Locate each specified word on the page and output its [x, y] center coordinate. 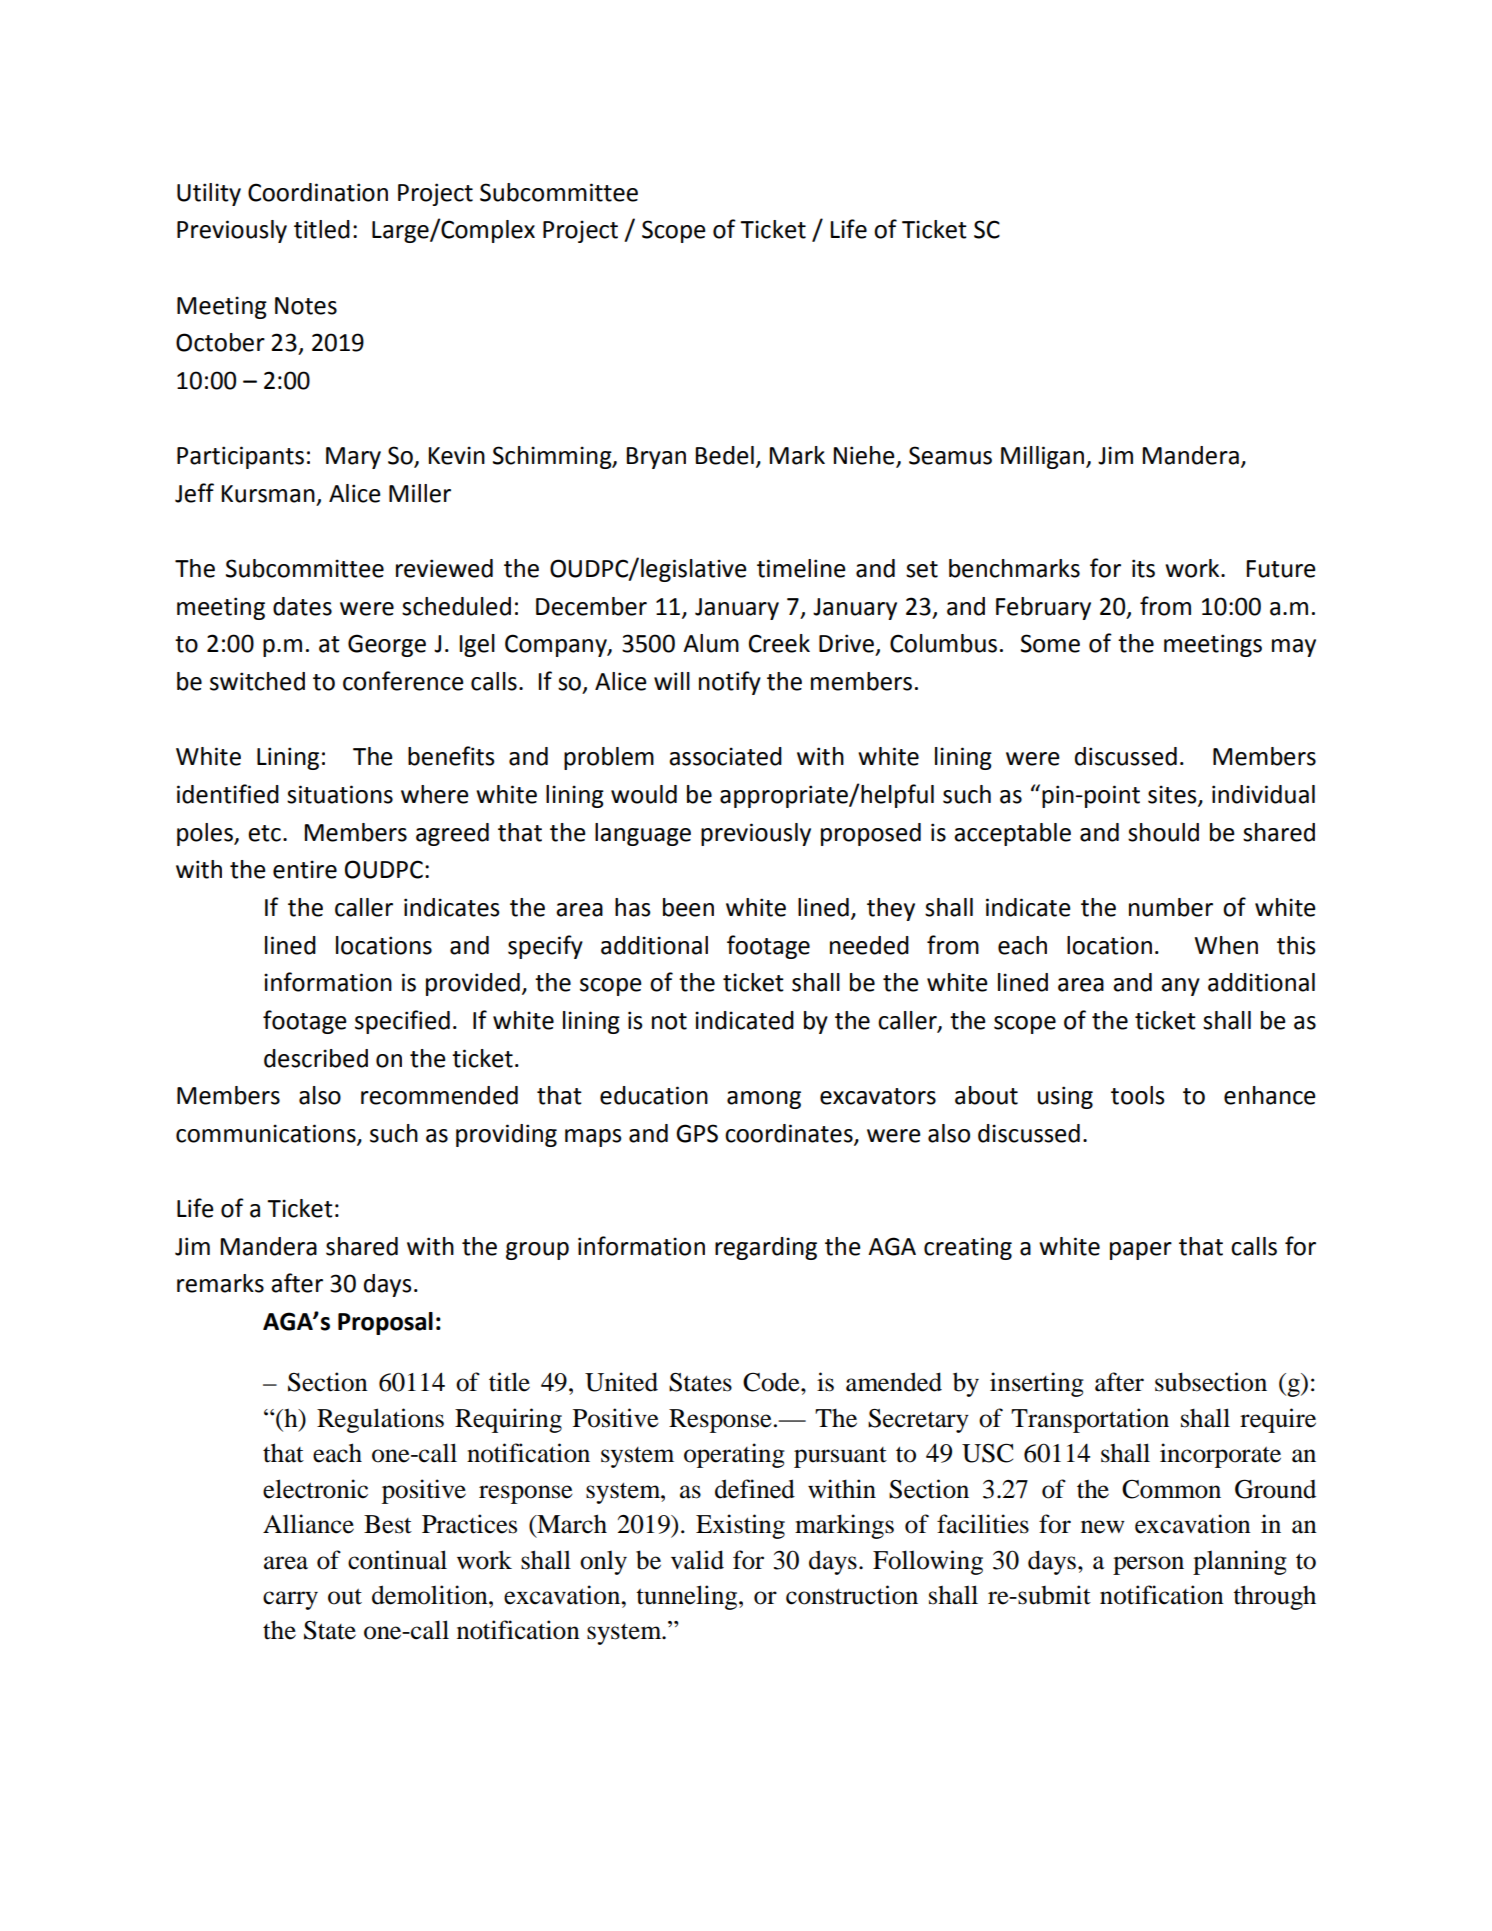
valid [697, 1560]
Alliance [308, 1524]
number [1171, 907]
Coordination [318, 192]
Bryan [656, 458]
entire [305, 869]
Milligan [1042, 457]
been [688, 907]
